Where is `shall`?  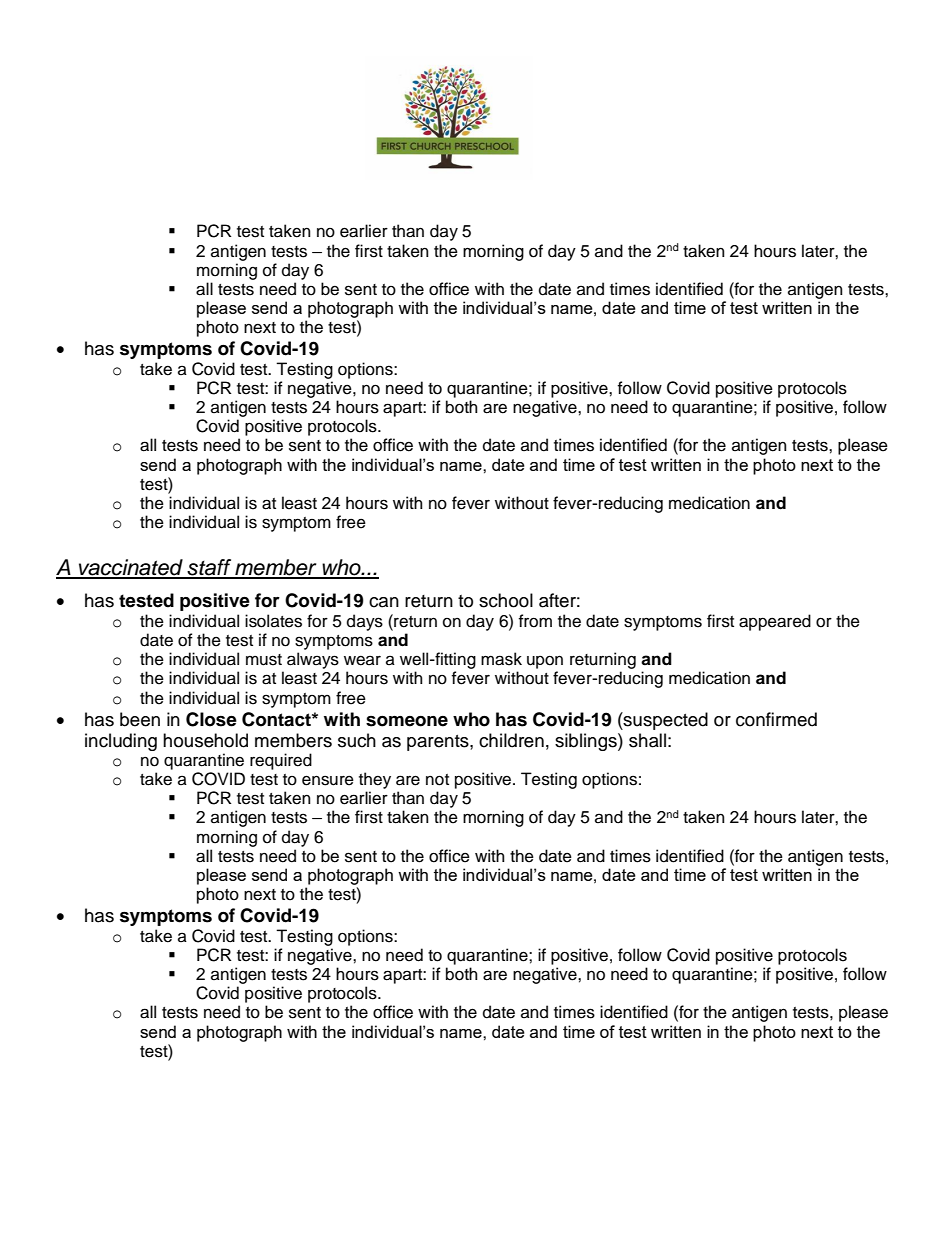 shall is located at coordinates (647, 740).
